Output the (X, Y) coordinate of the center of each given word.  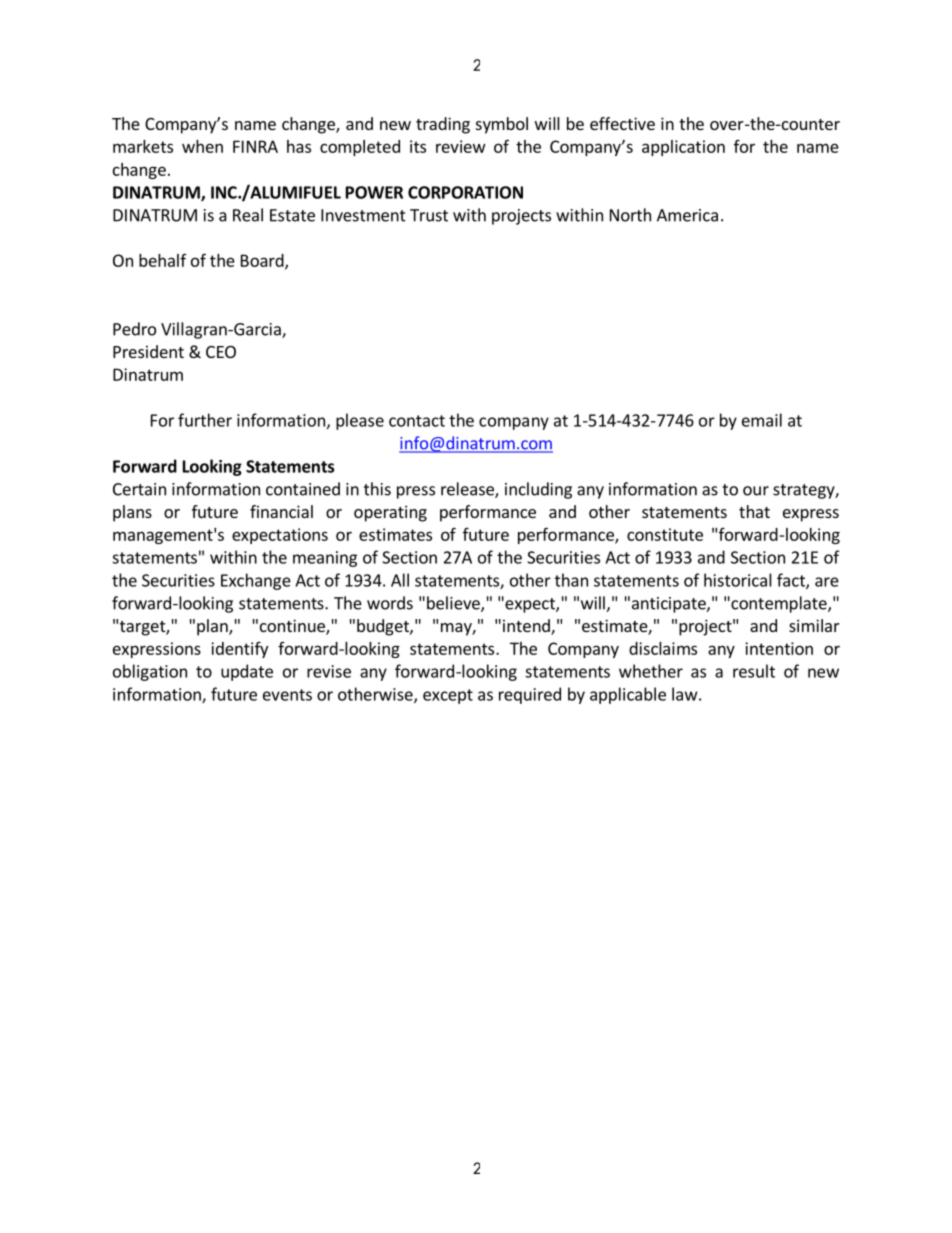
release (468, 490)
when (202, 146)
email (762, 420)
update (247, 672)
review (461, 146)
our (756, 491)
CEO (221, 352)
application (683, 148)
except (448, 696)
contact (417, 421)
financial (281, 511)
